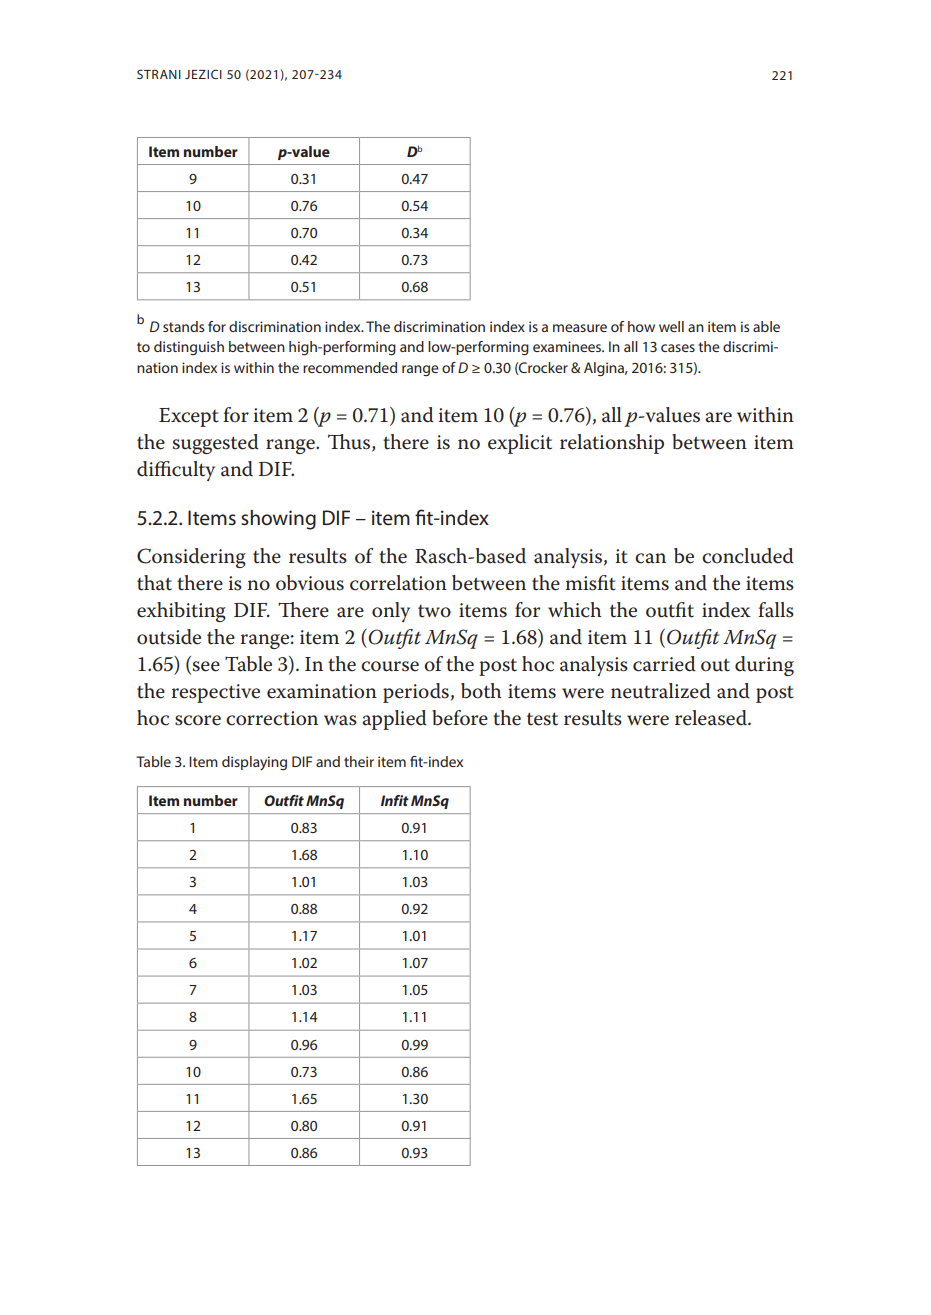  I want to click on suggested, so click(216, 444).
